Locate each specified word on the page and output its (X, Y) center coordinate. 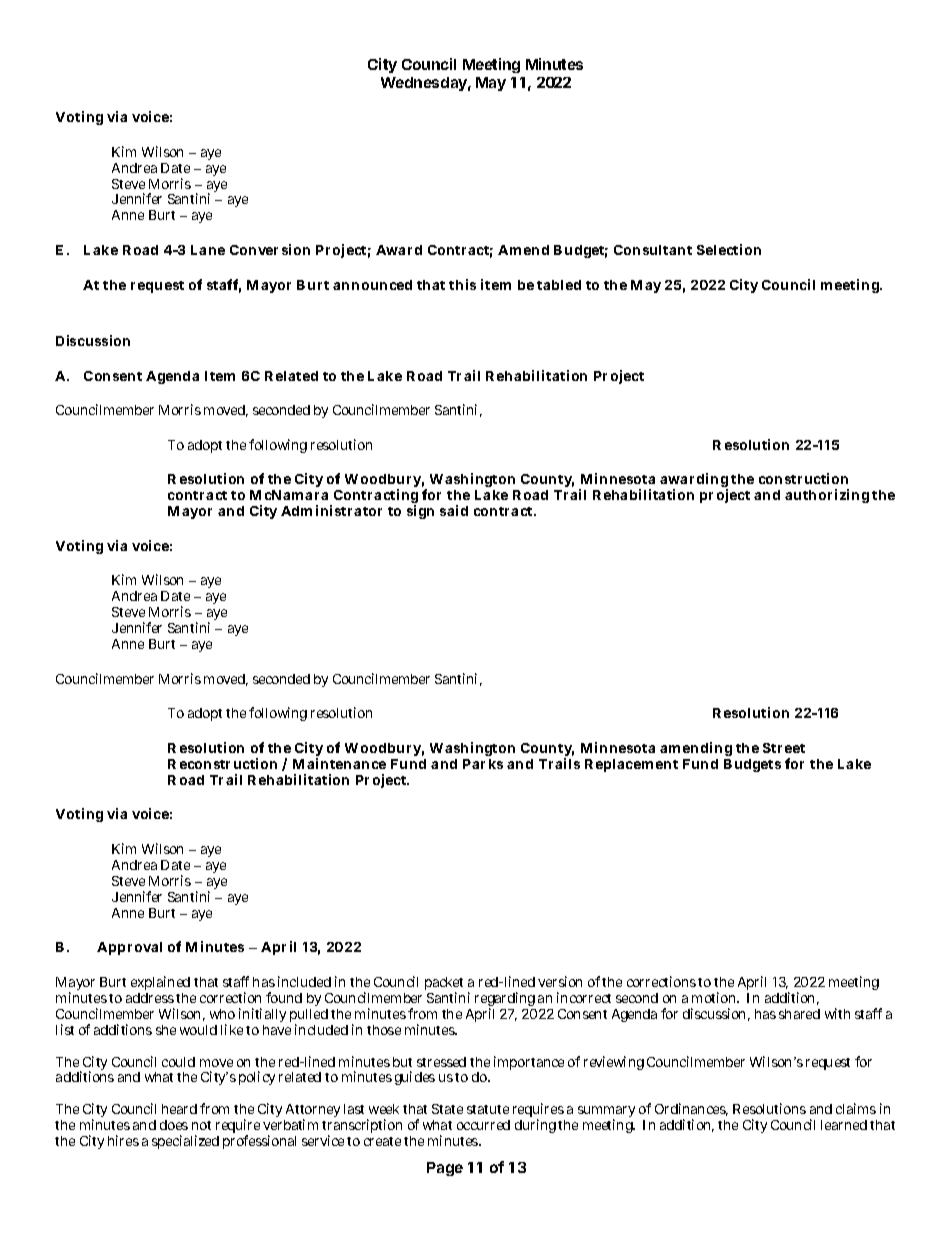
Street (784, 748)
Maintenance (339, 763)
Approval (129, 948)
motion (715, 997)
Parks (483, 764)
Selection (729, 249)
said (454, 510)
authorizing (827, 496)
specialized (185, 1142)
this (462, 284)
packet (444, 985)
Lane (208, 250)
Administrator (331, 510)
